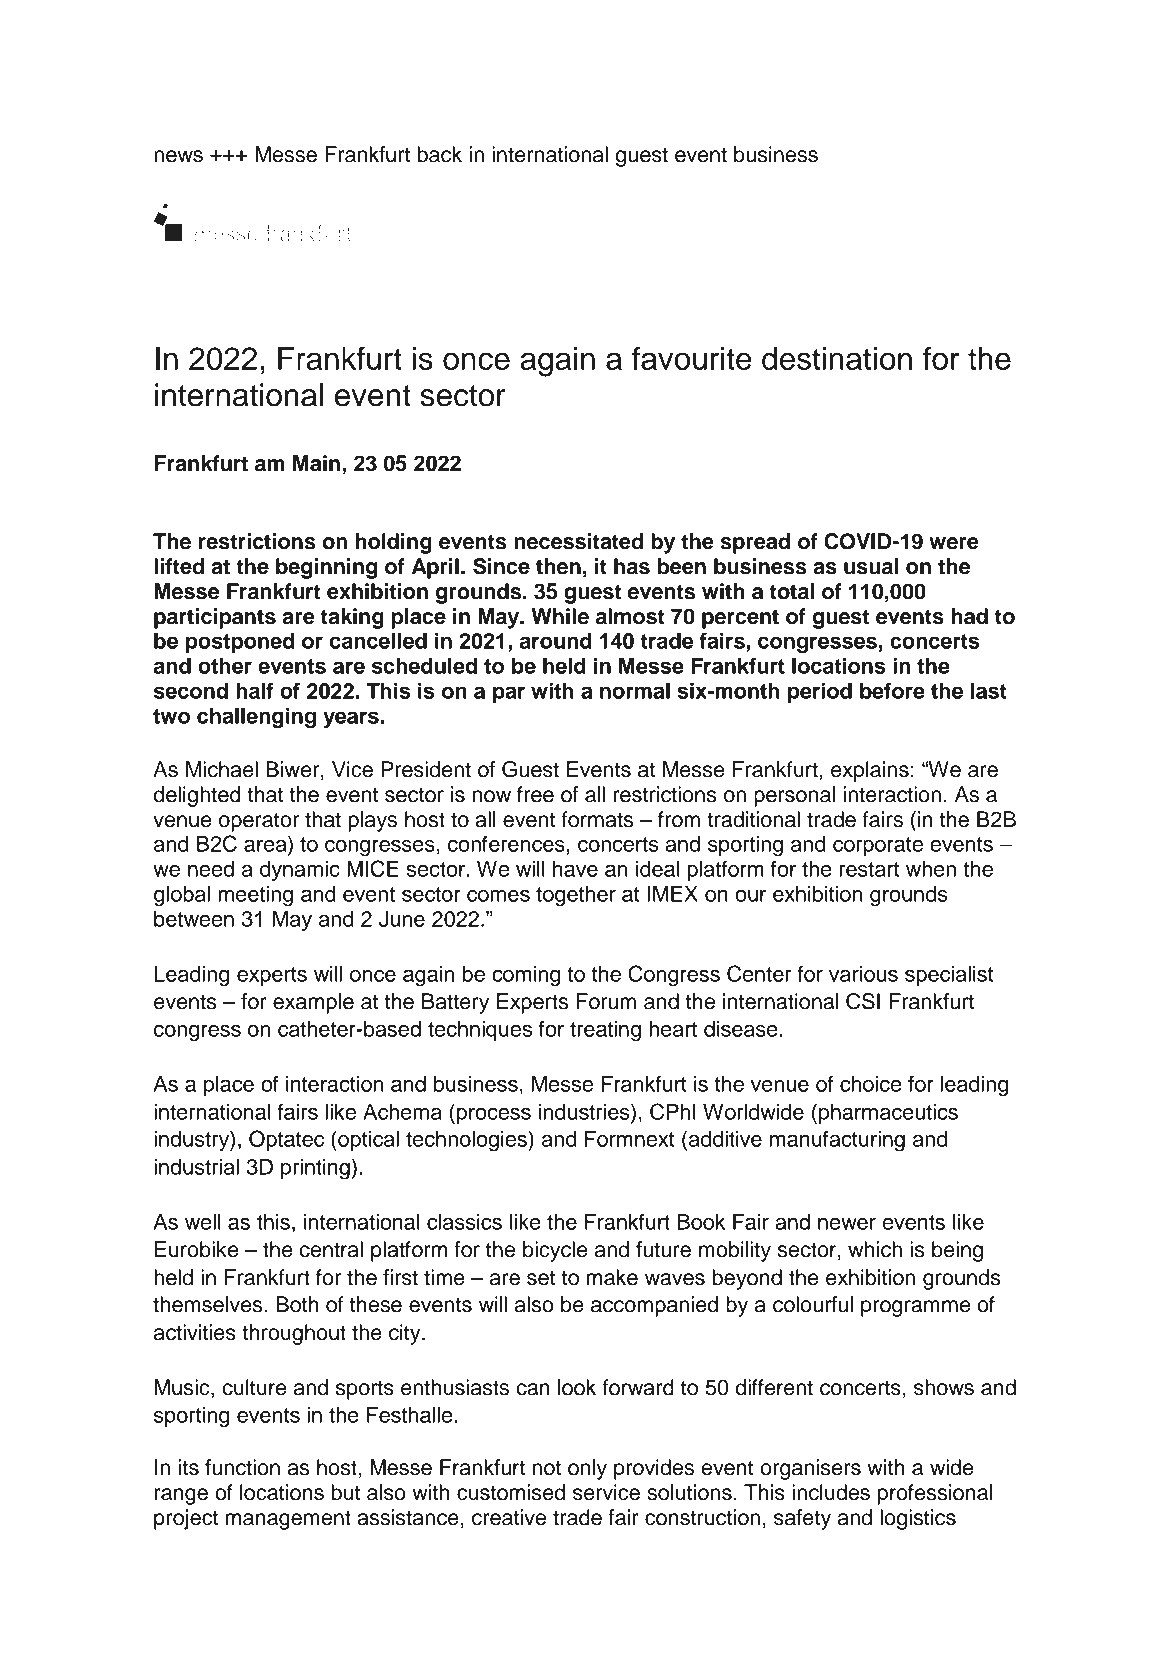 The image size is (1172, 1658). What do you see at coordinates (837, 358) in the image?
I see `destination` at bounding box center [837, 358].
